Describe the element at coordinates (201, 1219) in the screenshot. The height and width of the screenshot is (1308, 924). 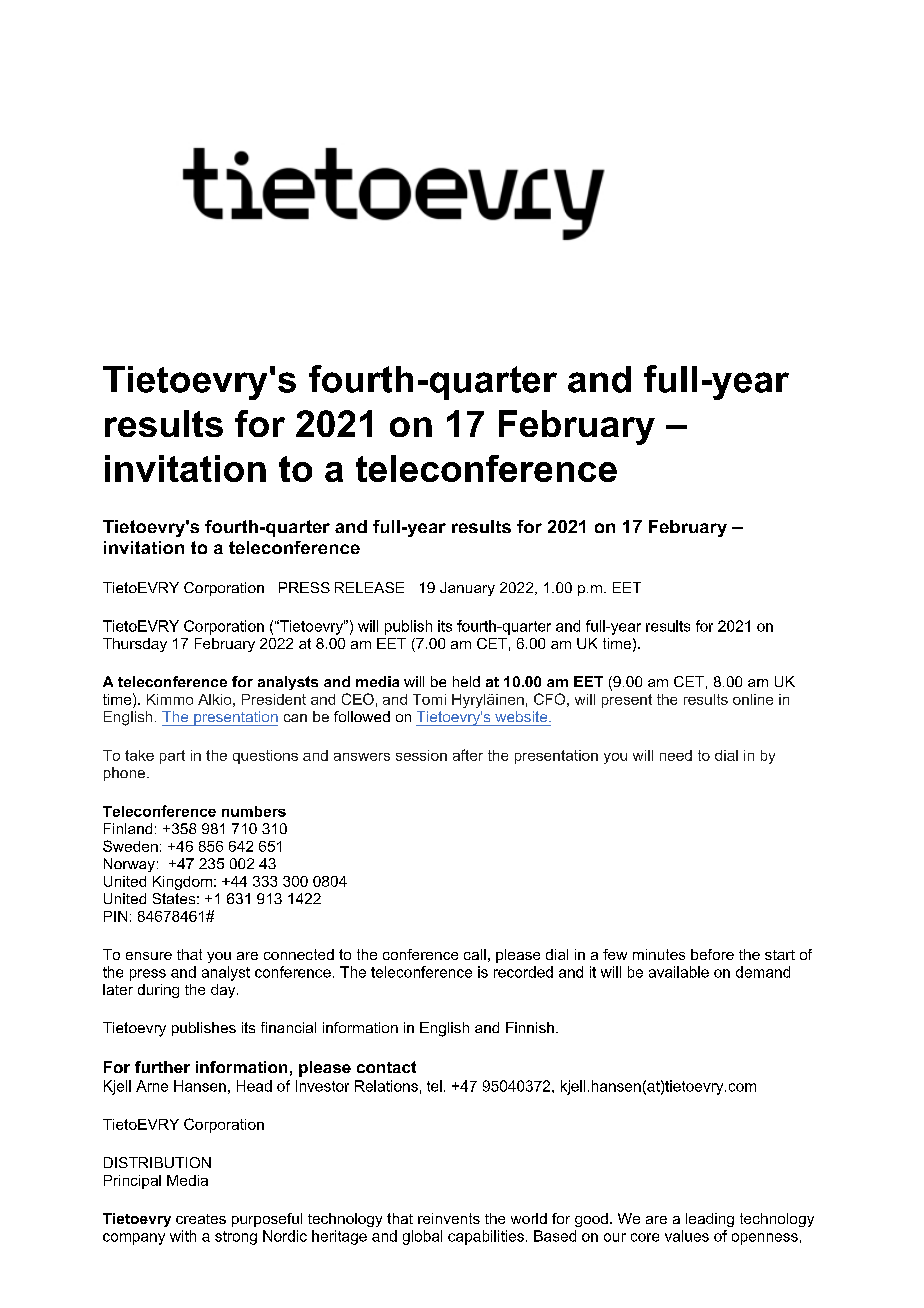
I see `creates` at that location.
